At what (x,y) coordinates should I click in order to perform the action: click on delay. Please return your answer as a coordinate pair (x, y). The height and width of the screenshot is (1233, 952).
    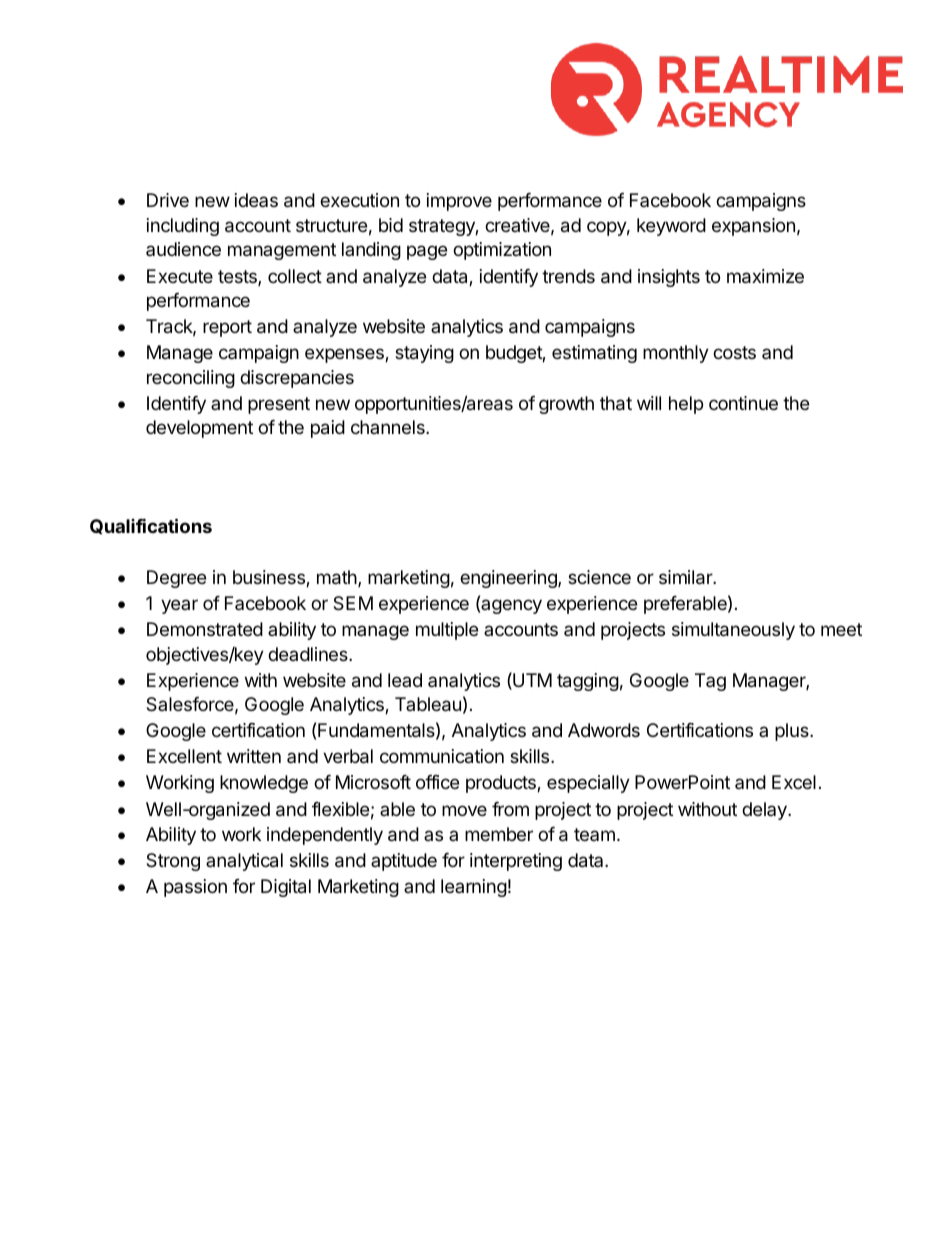
    Looking at the image, I should click on (765, 811).
